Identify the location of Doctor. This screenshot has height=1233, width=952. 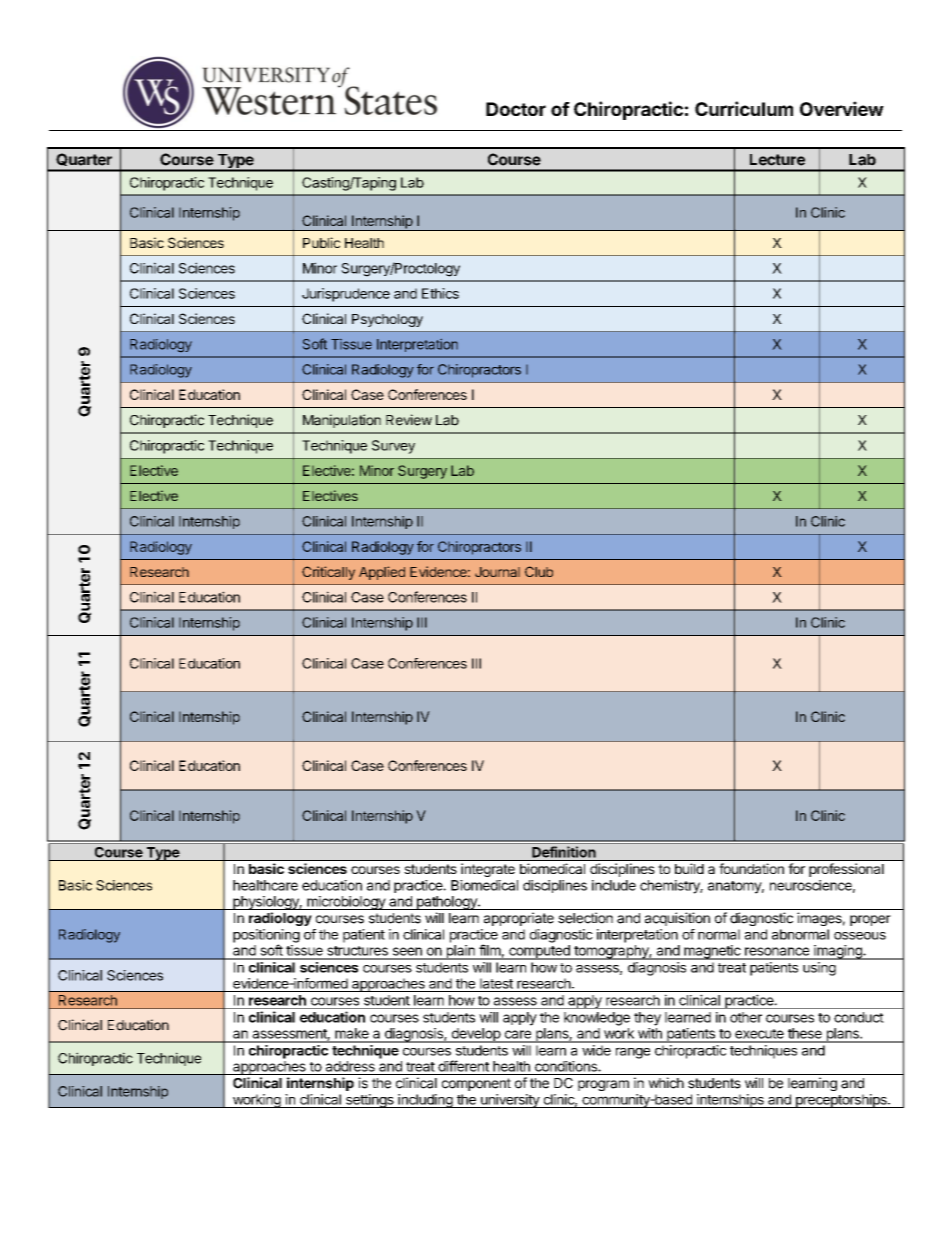
(516, 109).
